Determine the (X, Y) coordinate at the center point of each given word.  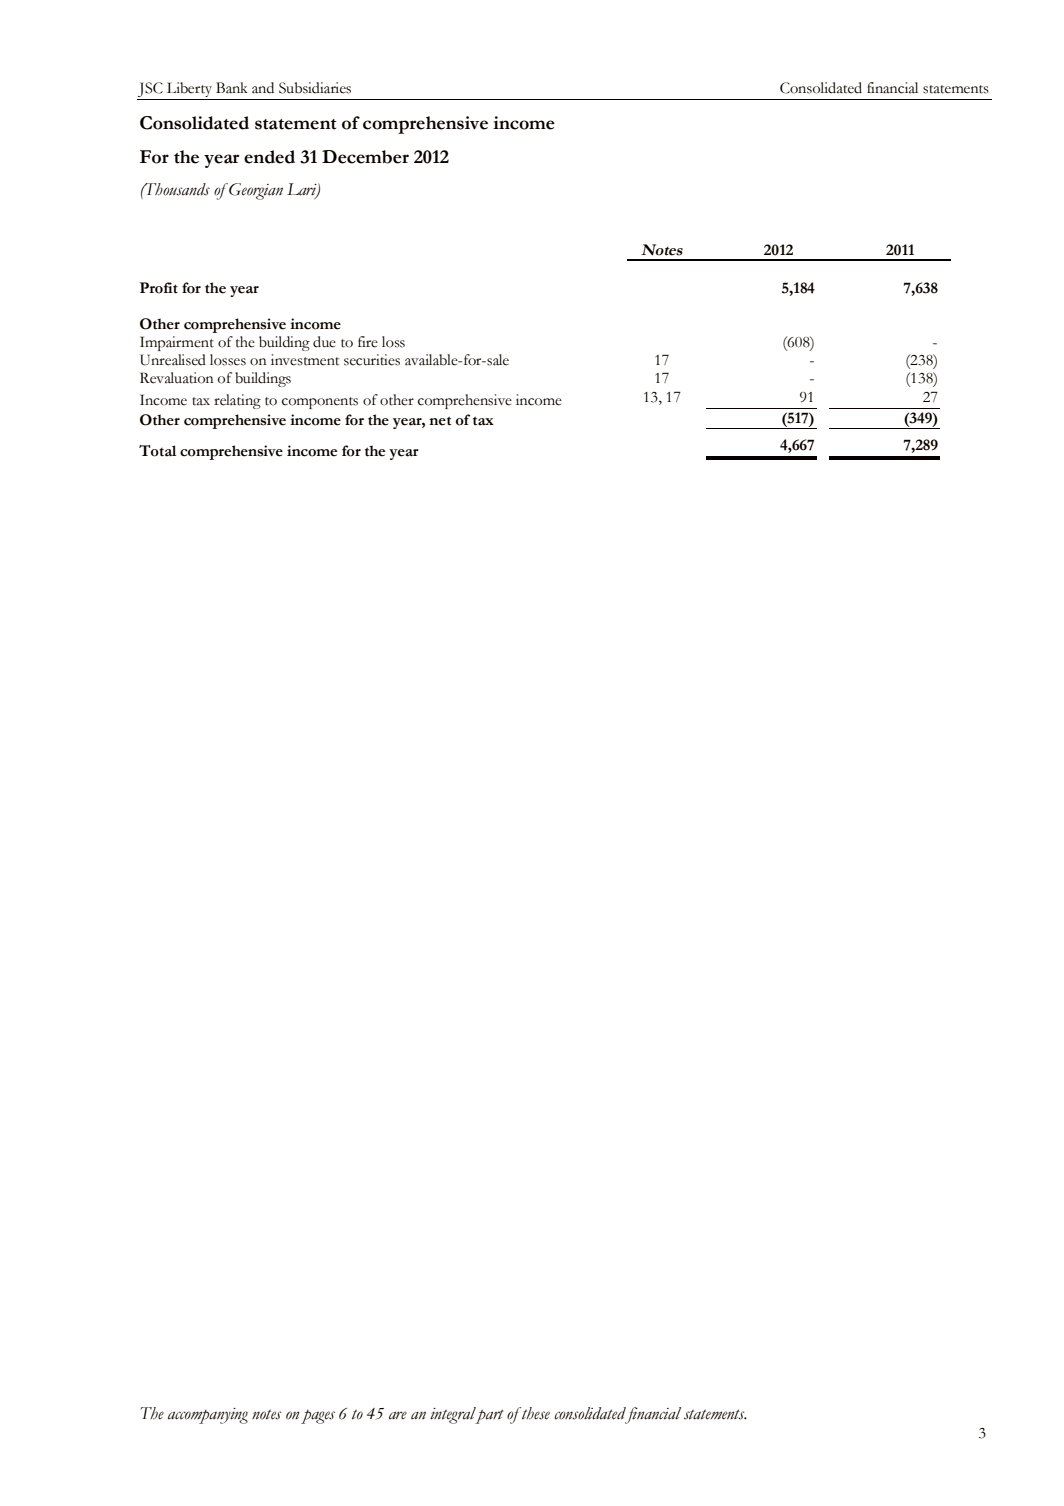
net (440, 421)
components (320, 403)
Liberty (190, 91)
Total (157, 451)
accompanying (208, 1416)
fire (368, 342)
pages (318, 1417)
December (365, 157)
